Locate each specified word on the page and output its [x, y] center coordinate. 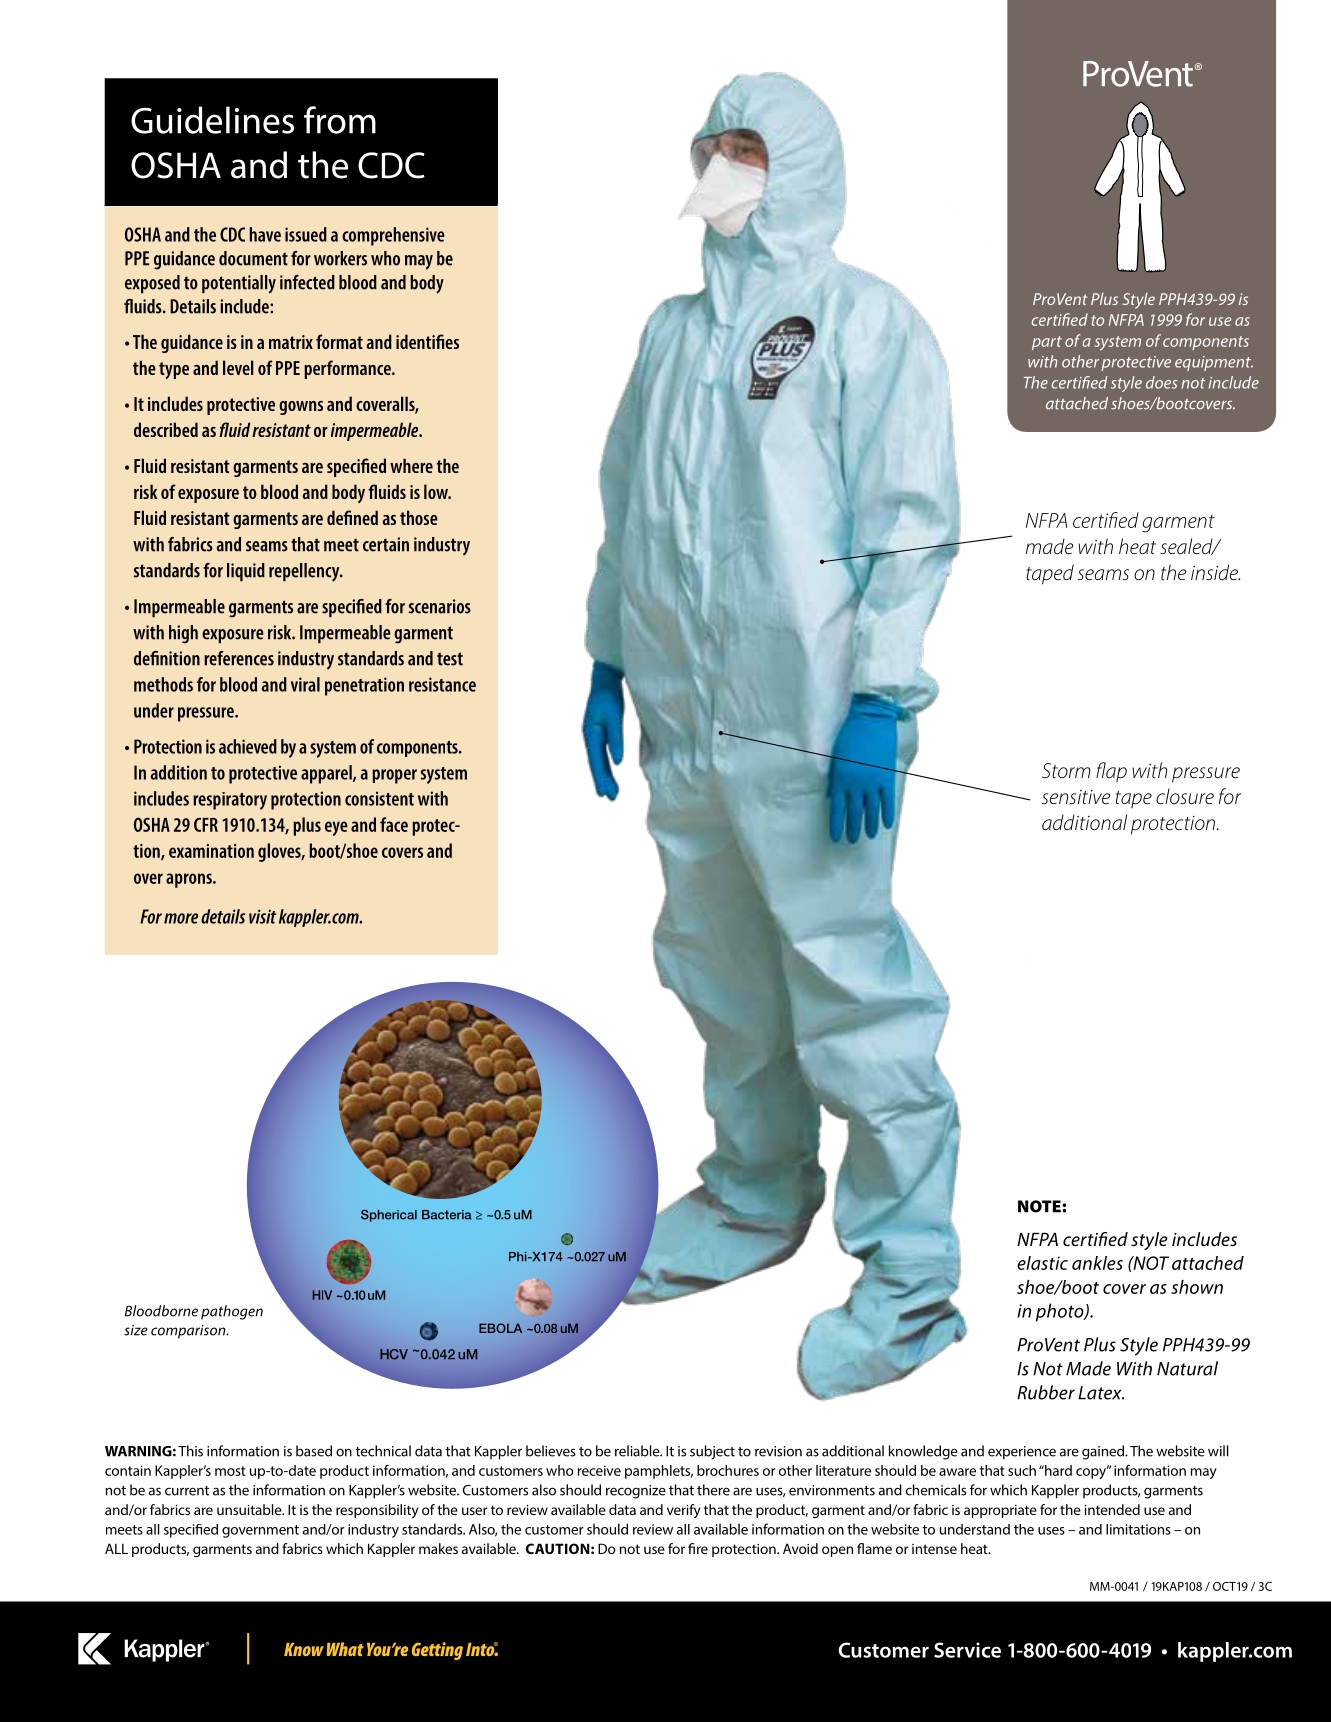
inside [1215, 572]
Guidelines [212, 120]
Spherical [389, 1215]
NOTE [1040, 1206]
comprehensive [393, 236]
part [1047, 343]
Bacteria [447, 1215]
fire [698, 1548]
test [450, 659]
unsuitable [250, 1509]
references [239, 658]
